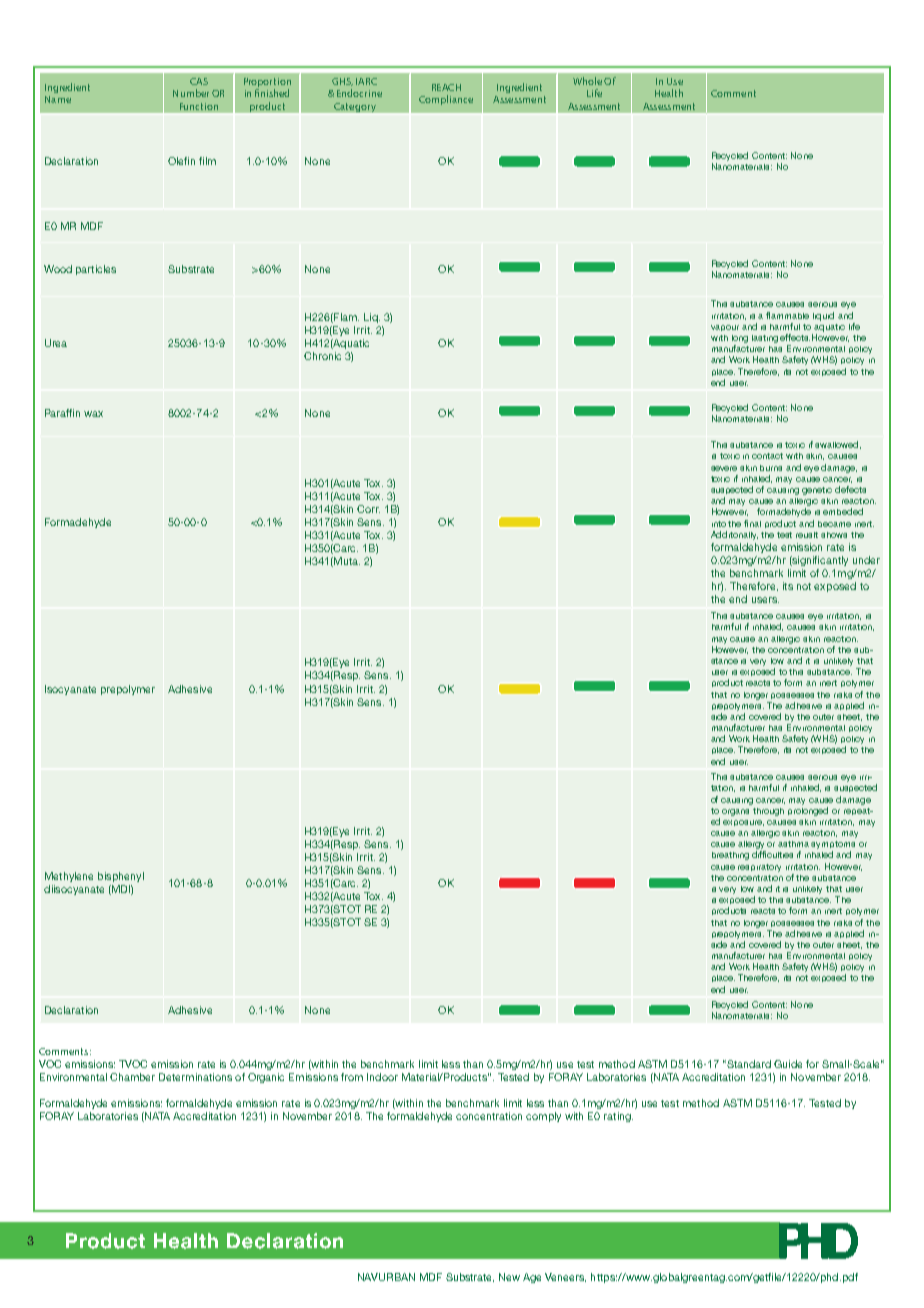 The height and width of the screenshot is (1308, 924). What do you see at coordinates (132, 1077) in the screenshot?
I see `Chamber` at bounding box center [132, 1077].
